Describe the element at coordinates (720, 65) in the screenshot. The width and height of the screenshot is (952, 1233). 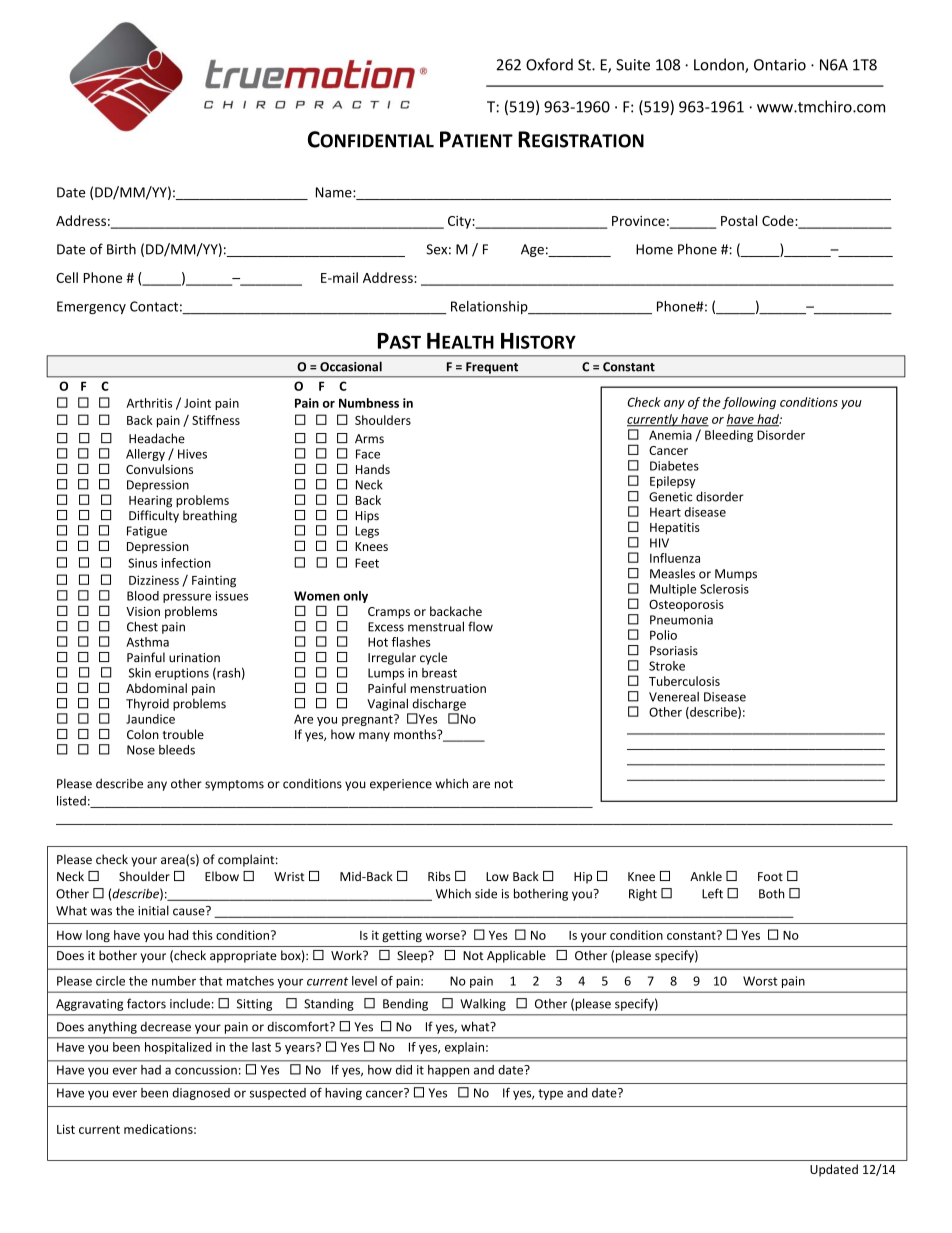
I see `London` at that location.
